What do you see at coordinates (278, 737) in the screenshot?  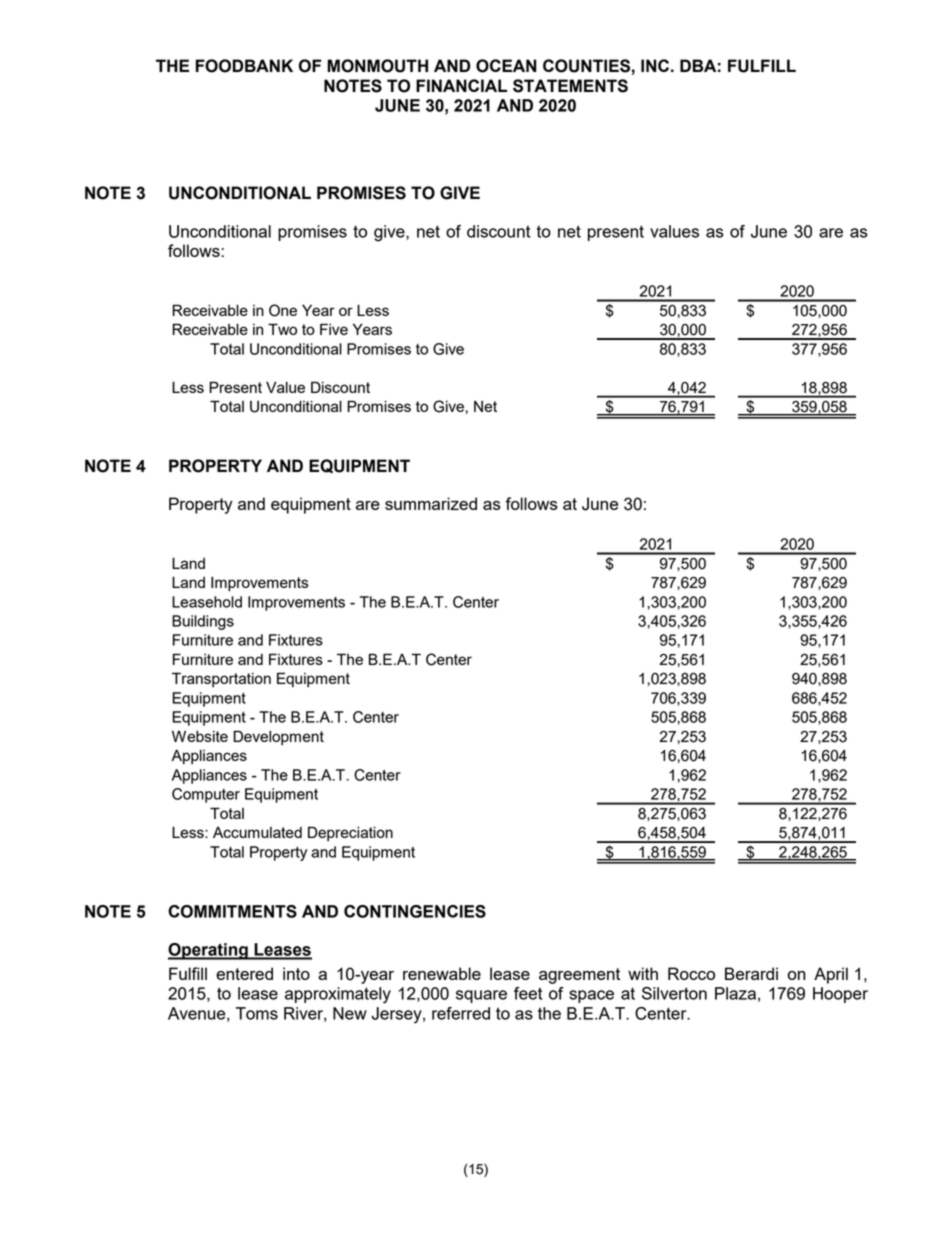 I see `Development` at bounding box center [278, 737].
